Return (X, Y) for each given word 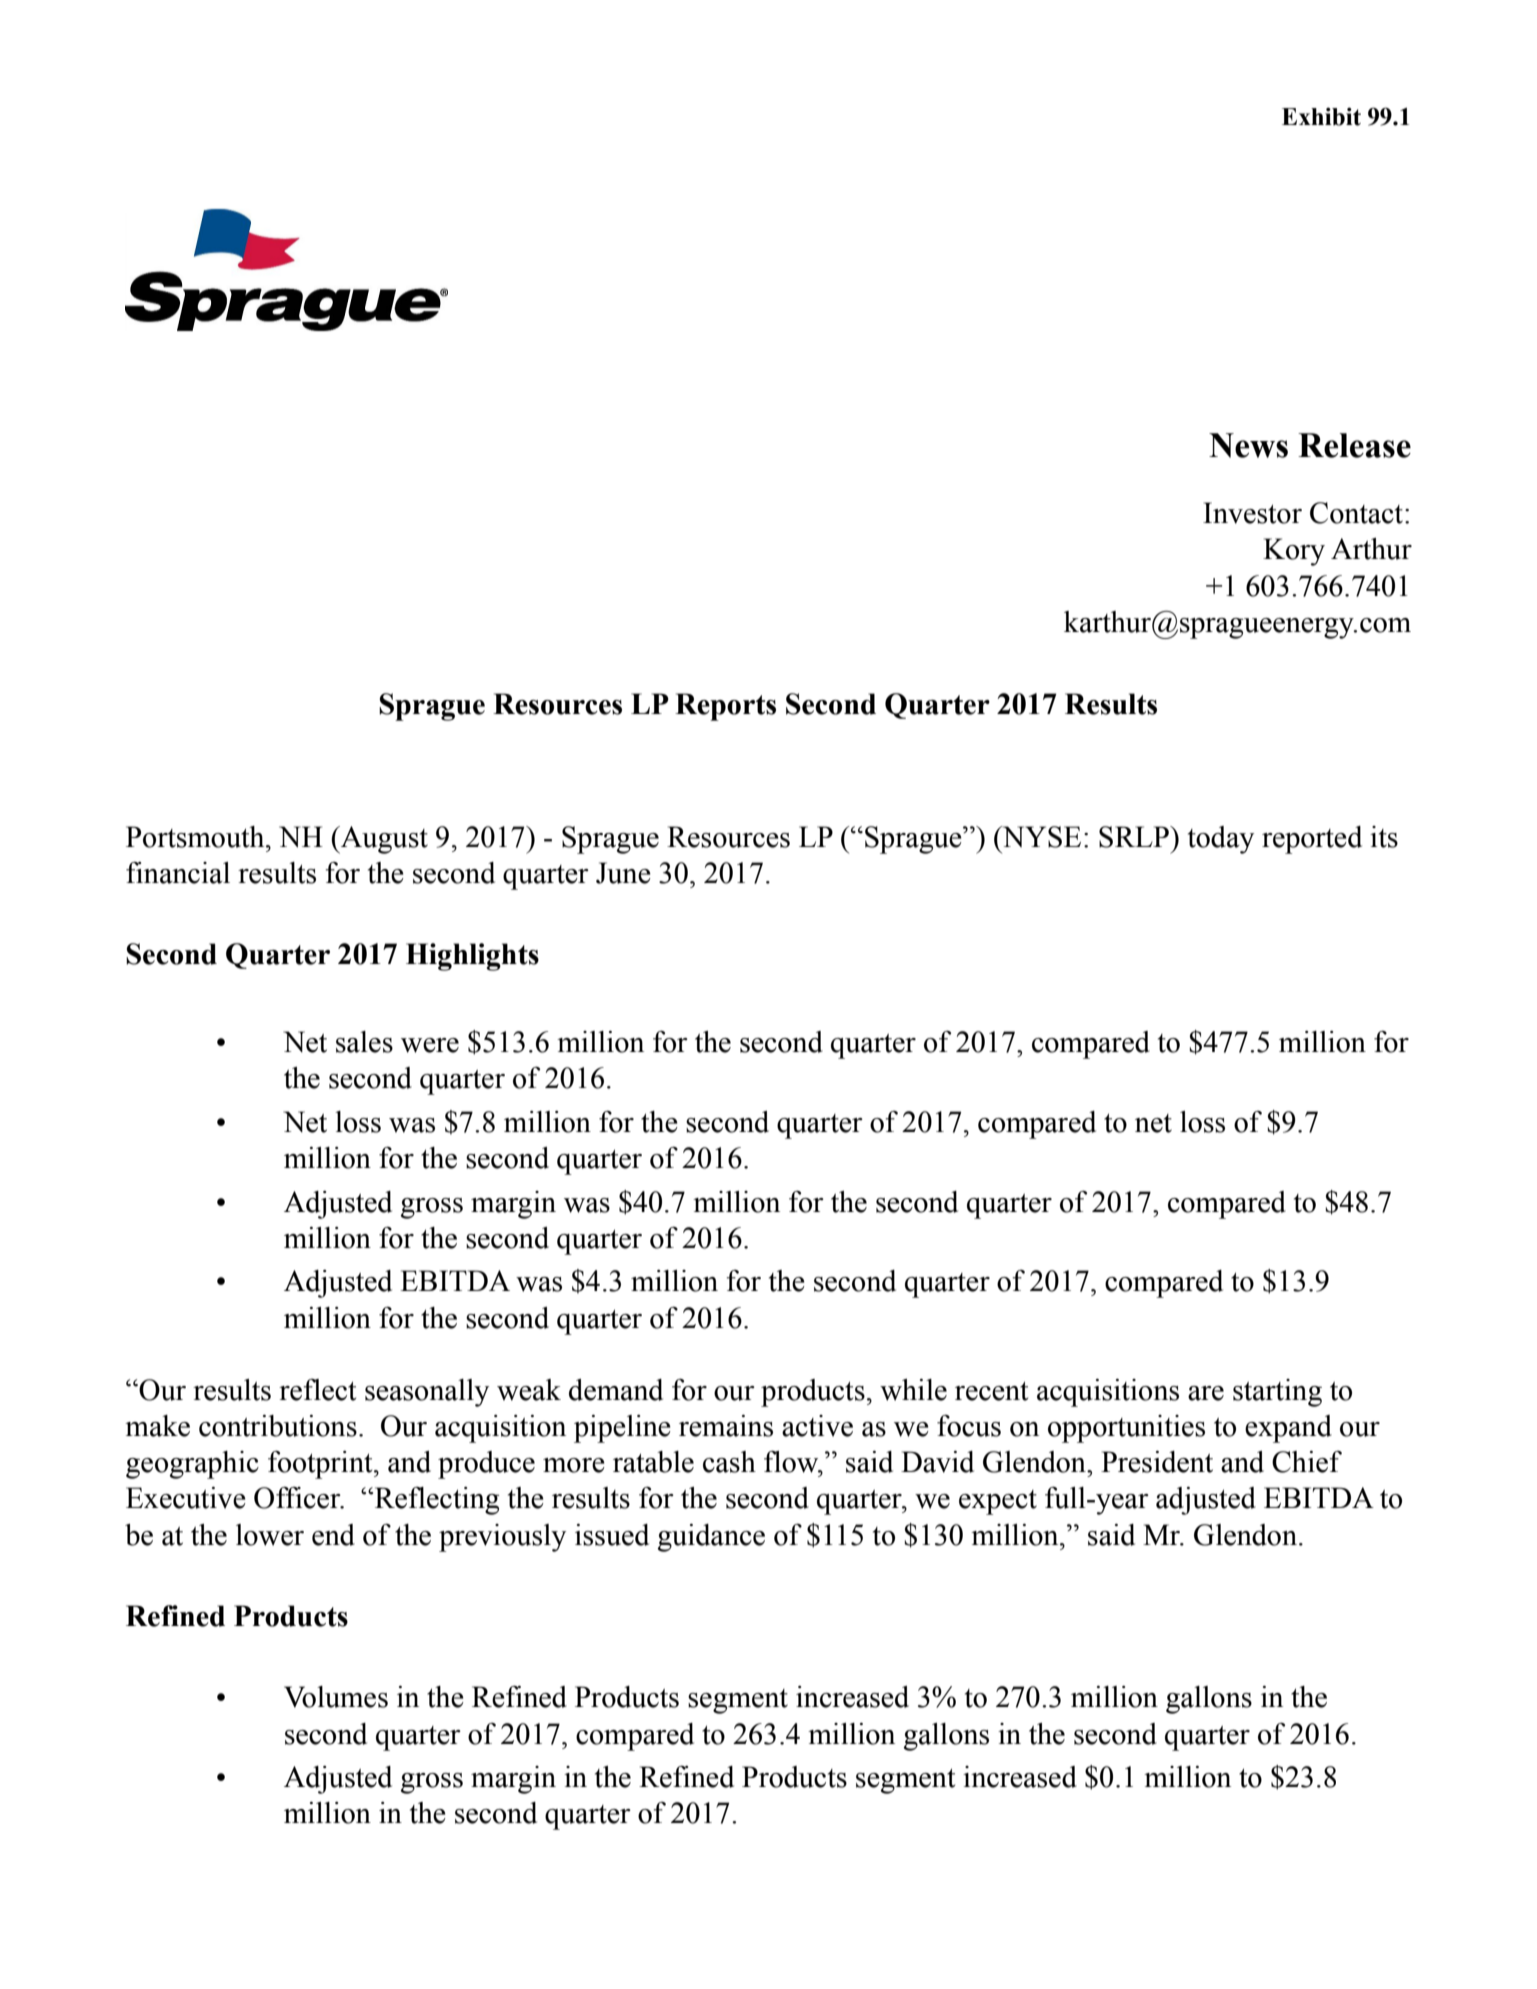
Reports (725, 707)
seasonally (427, 1393)
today (1221, 840)
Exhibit (1321, 116)
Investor (1252, 513)
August (383, 840)
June (623, 873)
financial (178, 873)
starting (1277, 1393)
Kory (1294, 552)
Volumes (336, 1697)
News (1248, 445)
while (913, 1390)
